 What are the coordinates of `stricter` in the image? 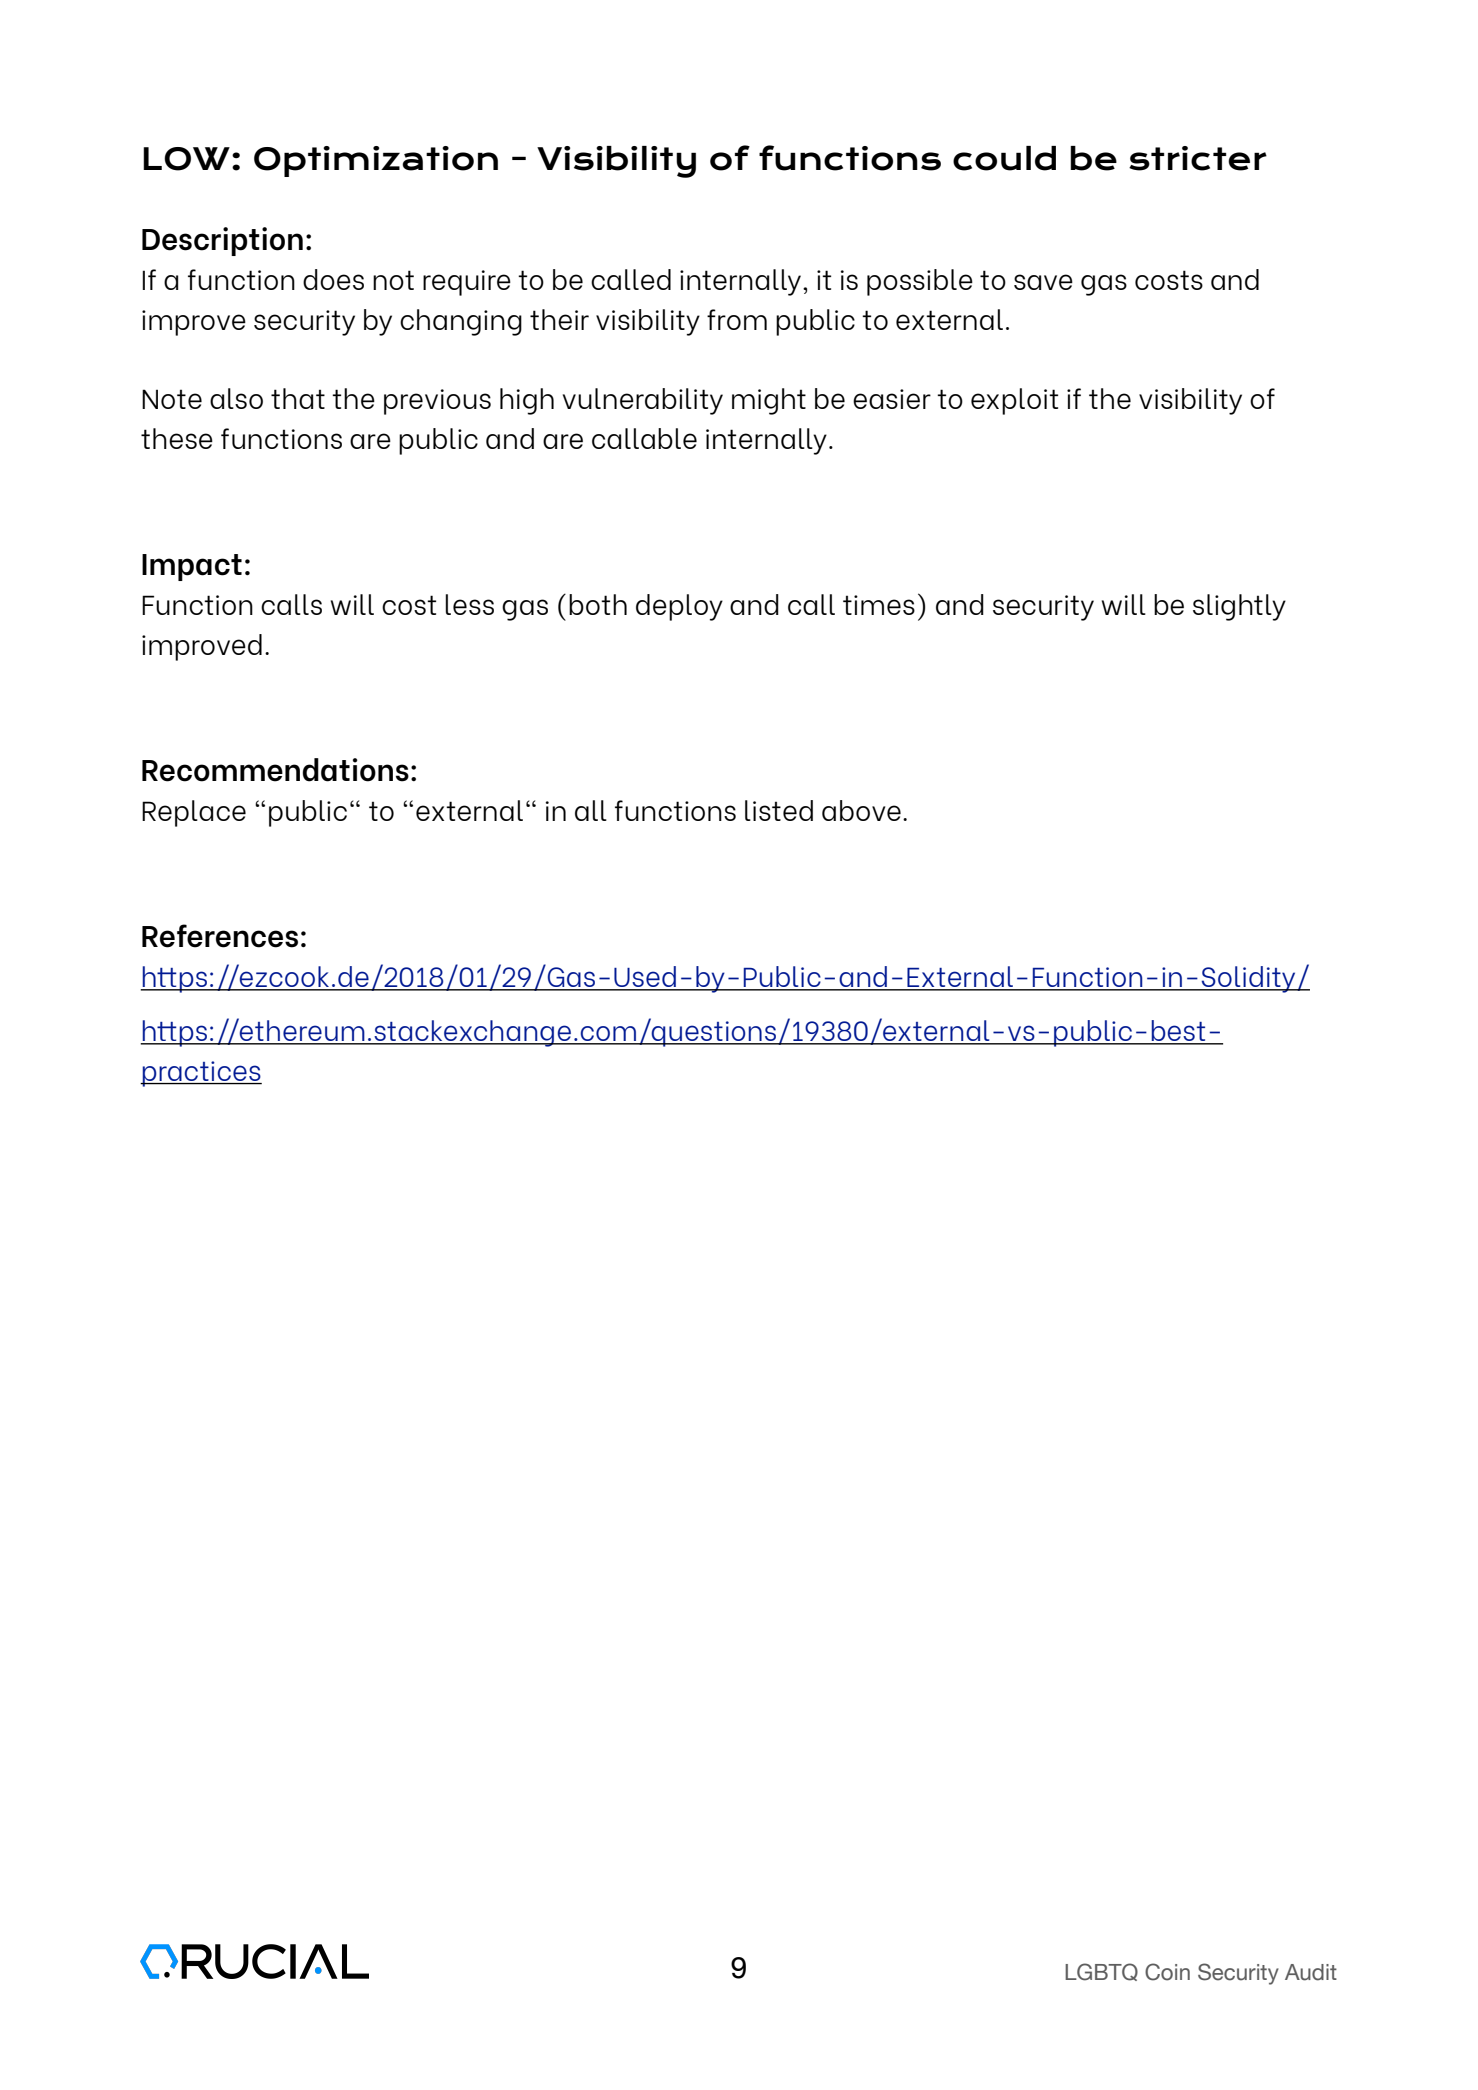 It's located at (1198, 158).
